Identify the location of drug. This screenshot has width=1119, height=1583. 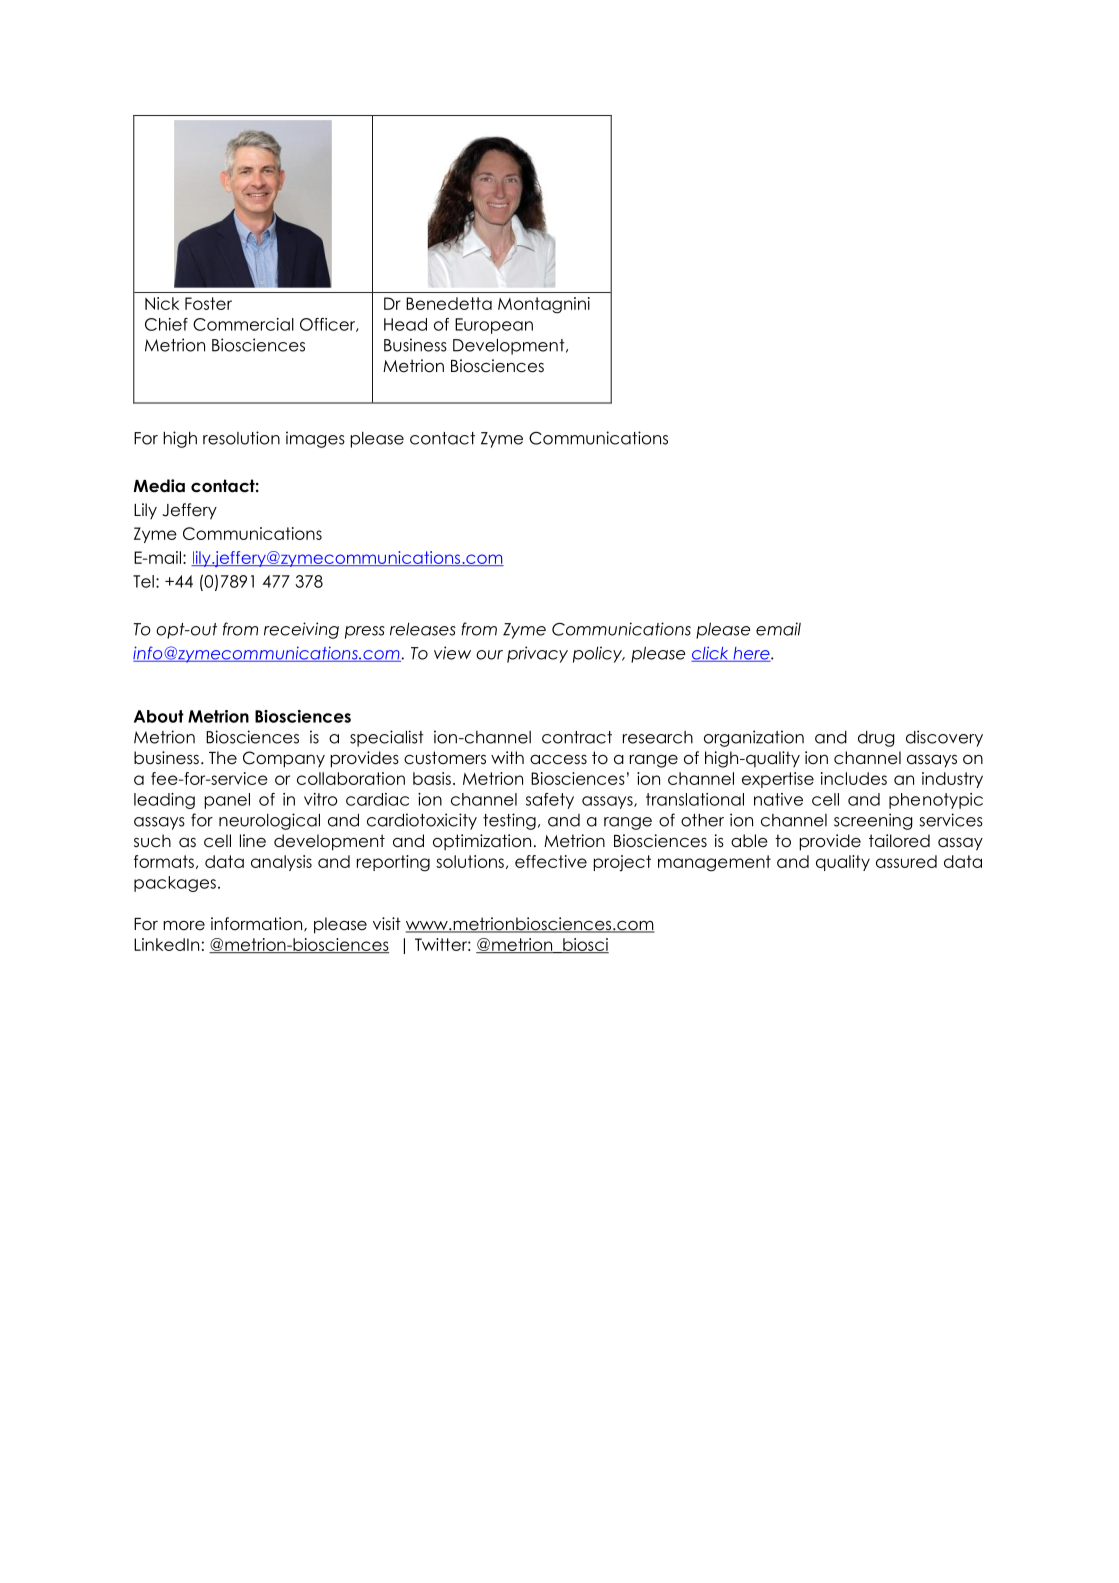
(876, 739).
